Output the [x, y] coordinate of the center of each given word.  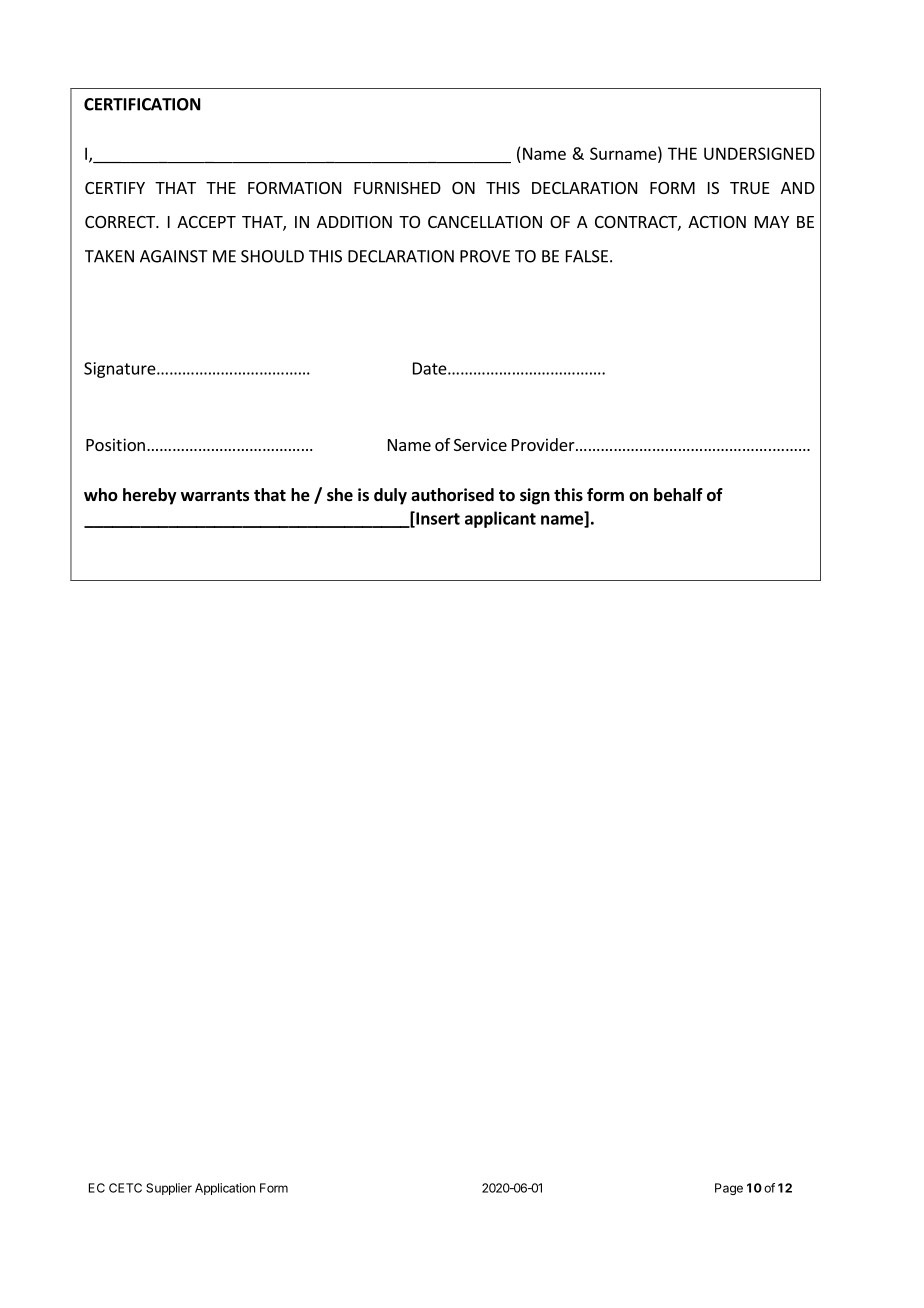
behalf [678, 495]
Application [225, 1189]
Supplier [169, 1189]
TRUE [750, 188]
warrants [215, 496]
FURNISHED [397, 188]
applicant [500, 519]
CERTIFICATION [142, 104]
